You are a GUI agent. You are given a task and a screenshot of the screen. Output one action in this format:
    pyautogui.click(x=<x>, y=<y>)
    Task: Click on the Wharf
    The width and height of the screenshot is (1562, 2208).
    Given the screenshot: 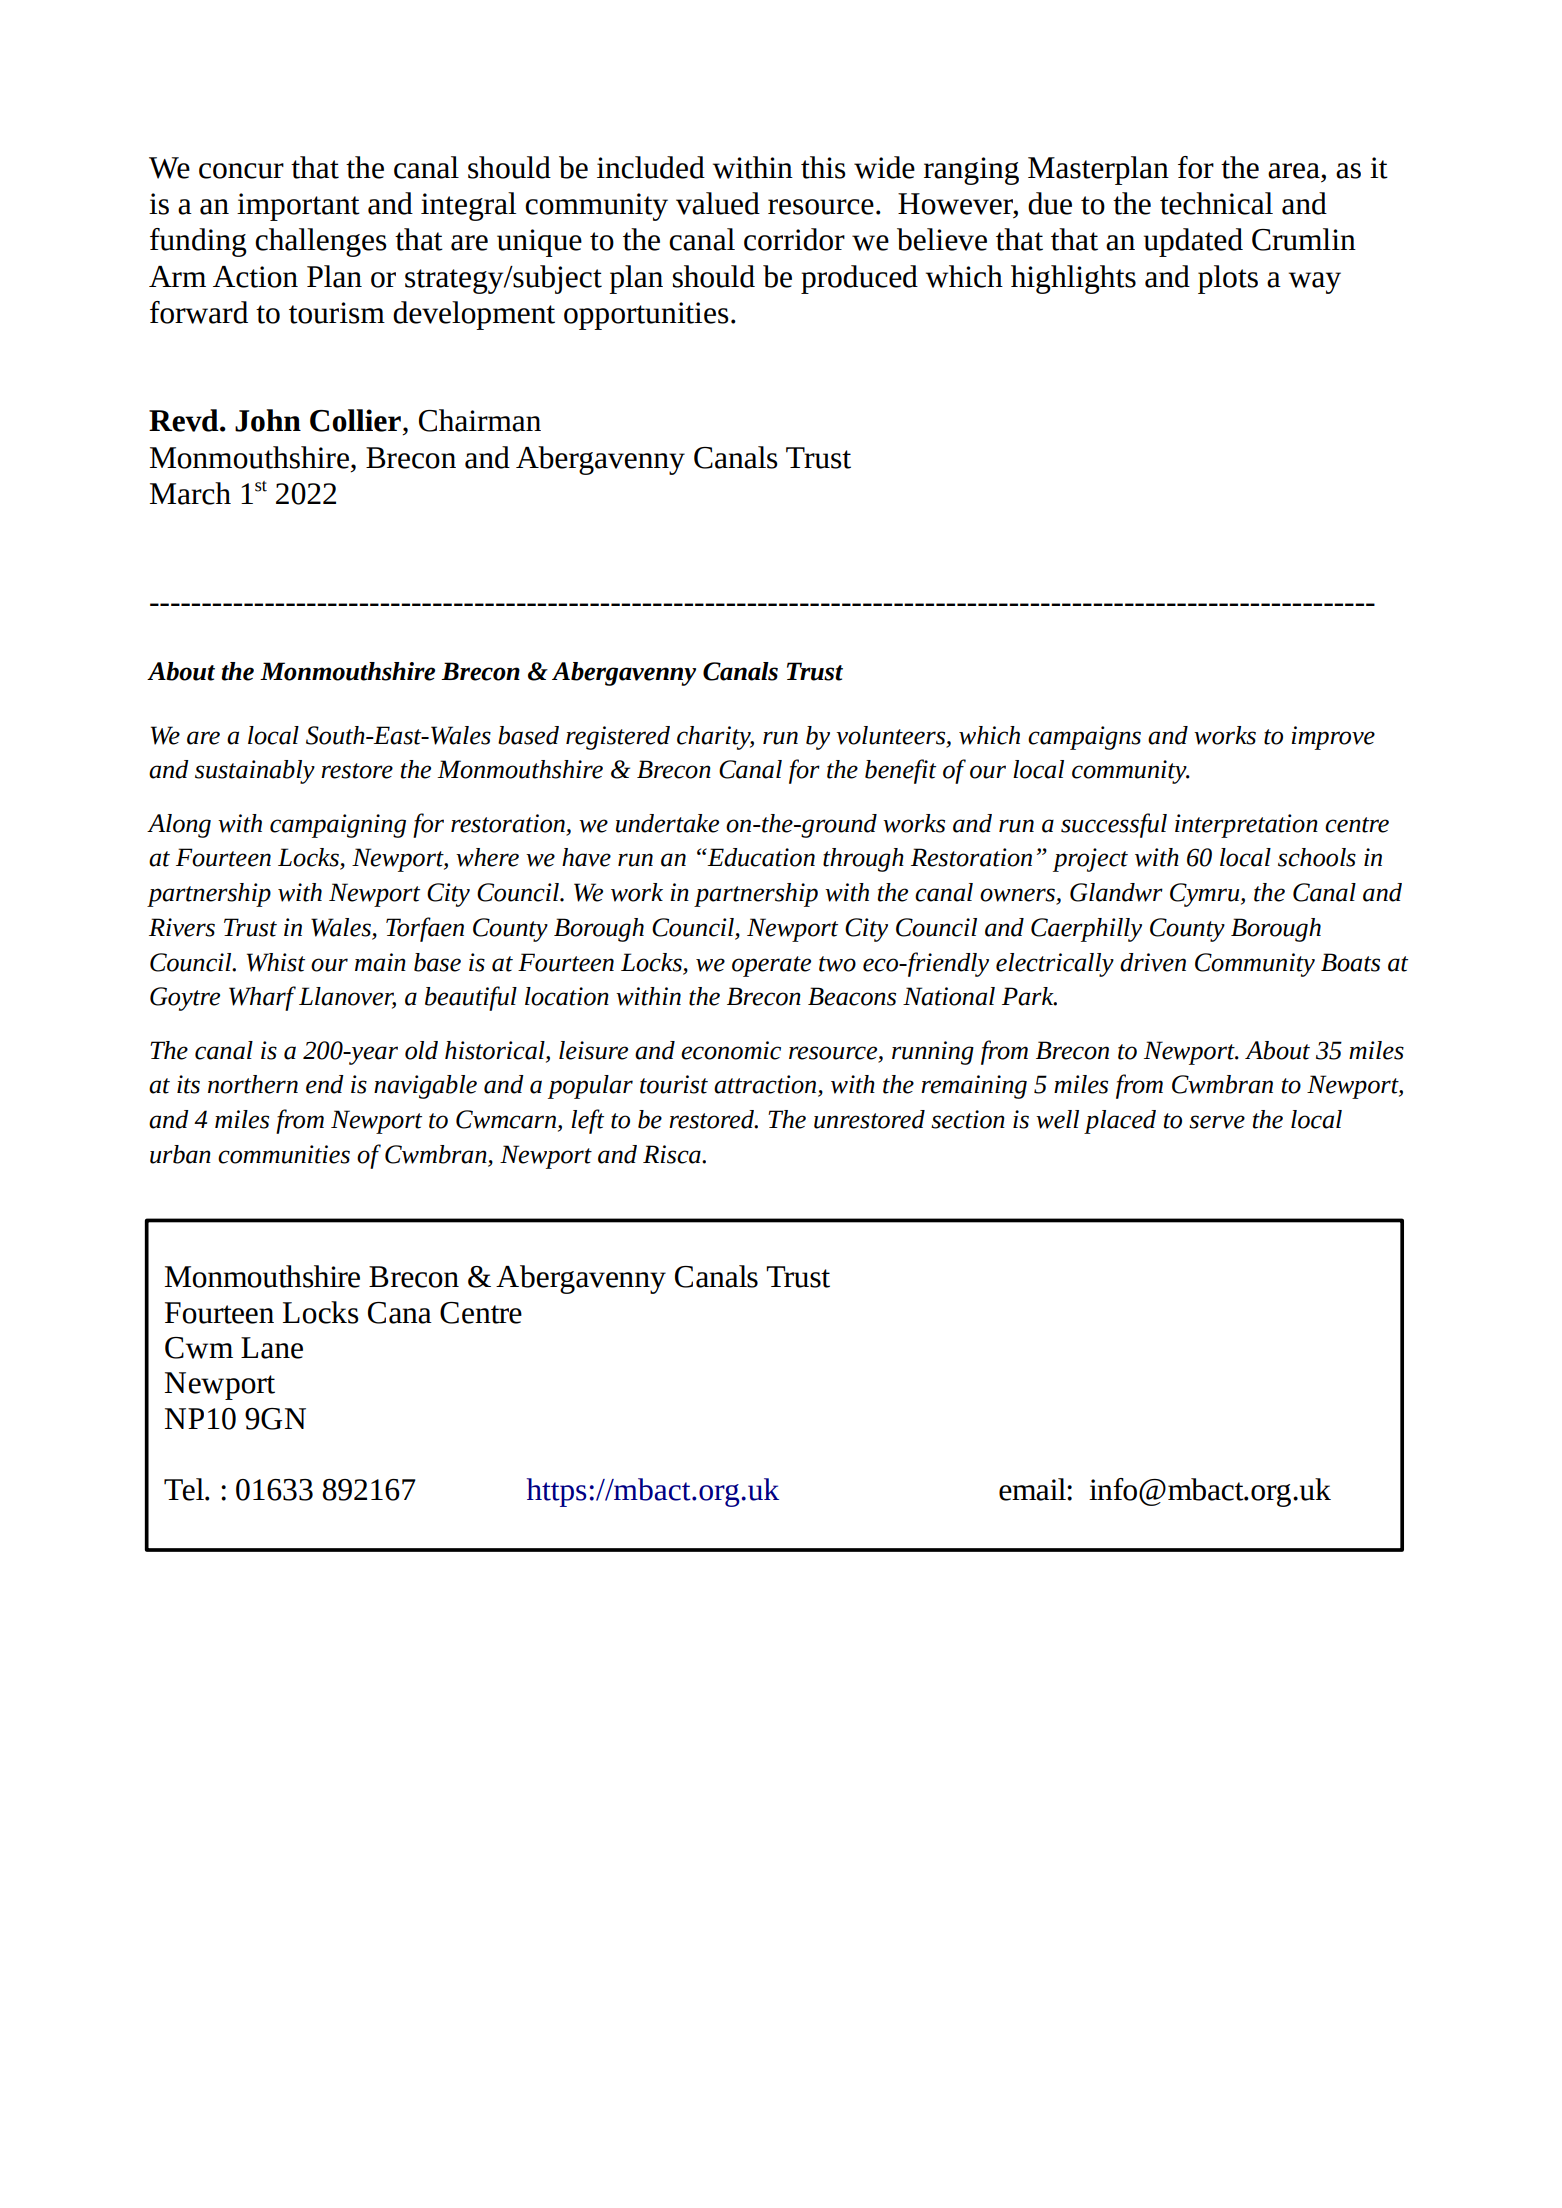 What is the action you would take?
    pyautogui.click(x=262, y=998)
